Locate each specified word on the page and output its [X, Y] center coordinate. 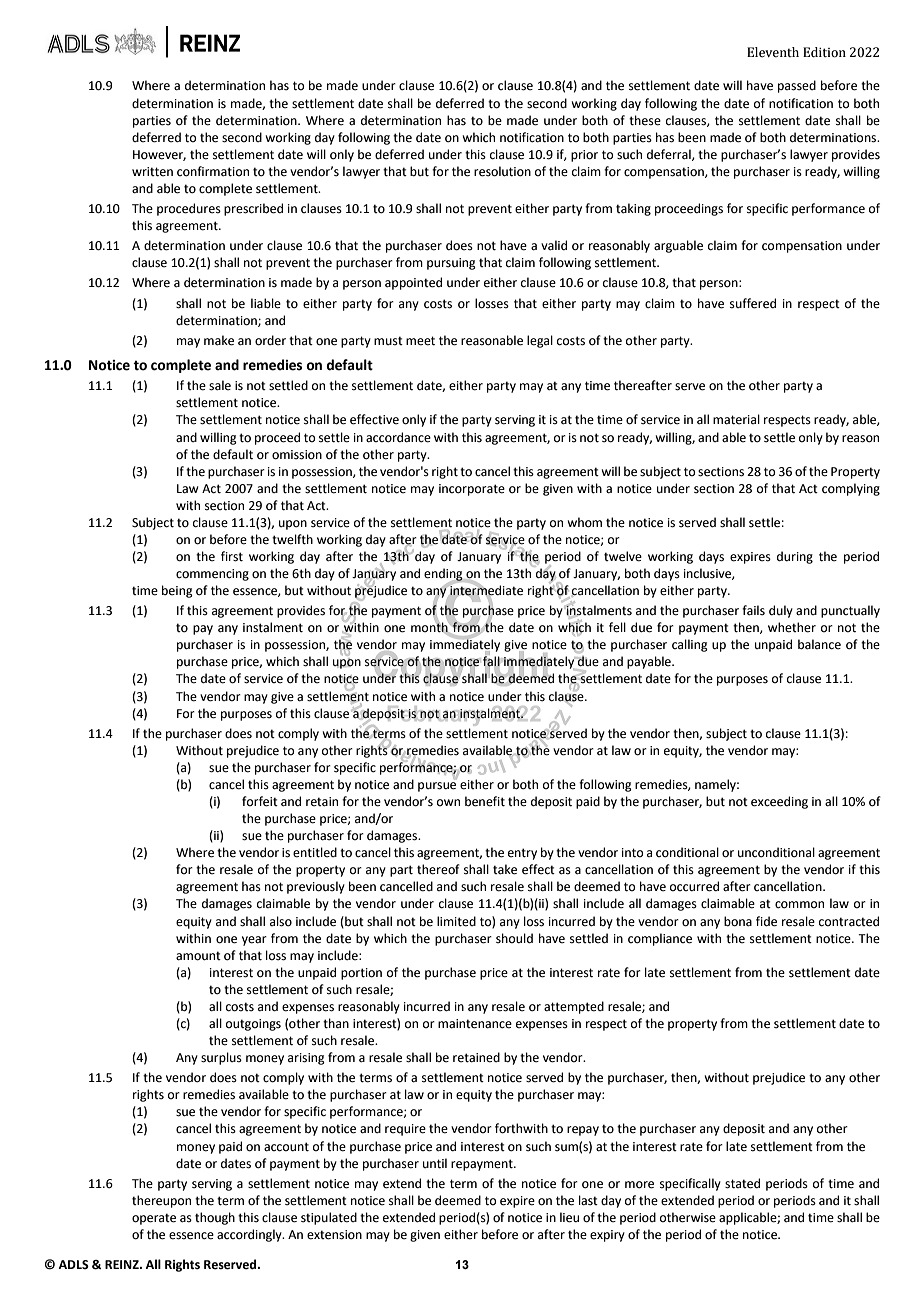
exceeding [779, 802]
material [736, 419]
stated [742, 1183]
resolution [502, 171]
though [215, 1218]
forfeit [260, 801]
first [232, 556]
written [152, 172]
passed [797, 86]
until [435, 1163]
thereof [438, 869]
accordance [398, 437]
